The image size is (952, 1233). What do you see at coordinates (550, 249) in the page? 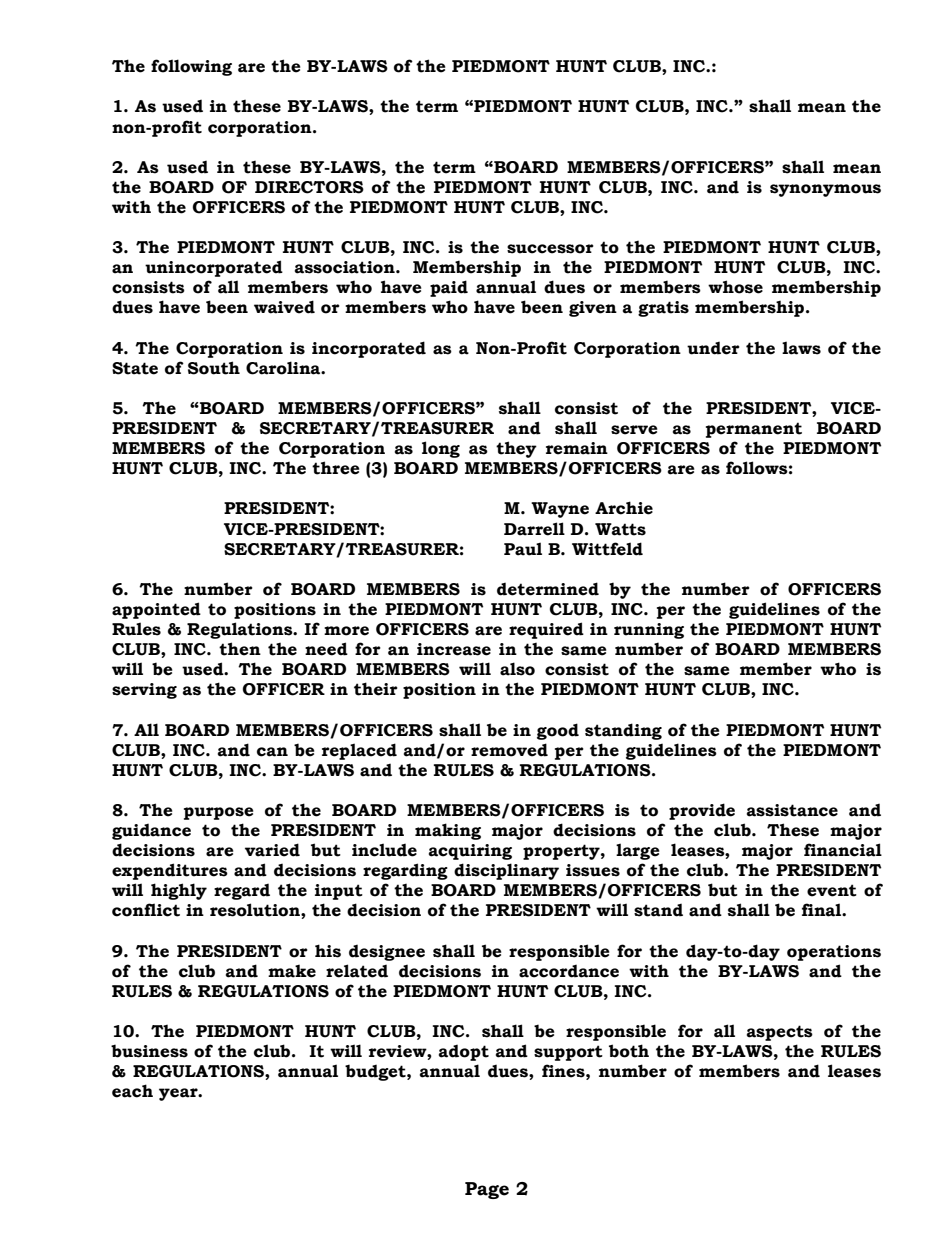
I see `successor` at bounding box center [550, 249].
